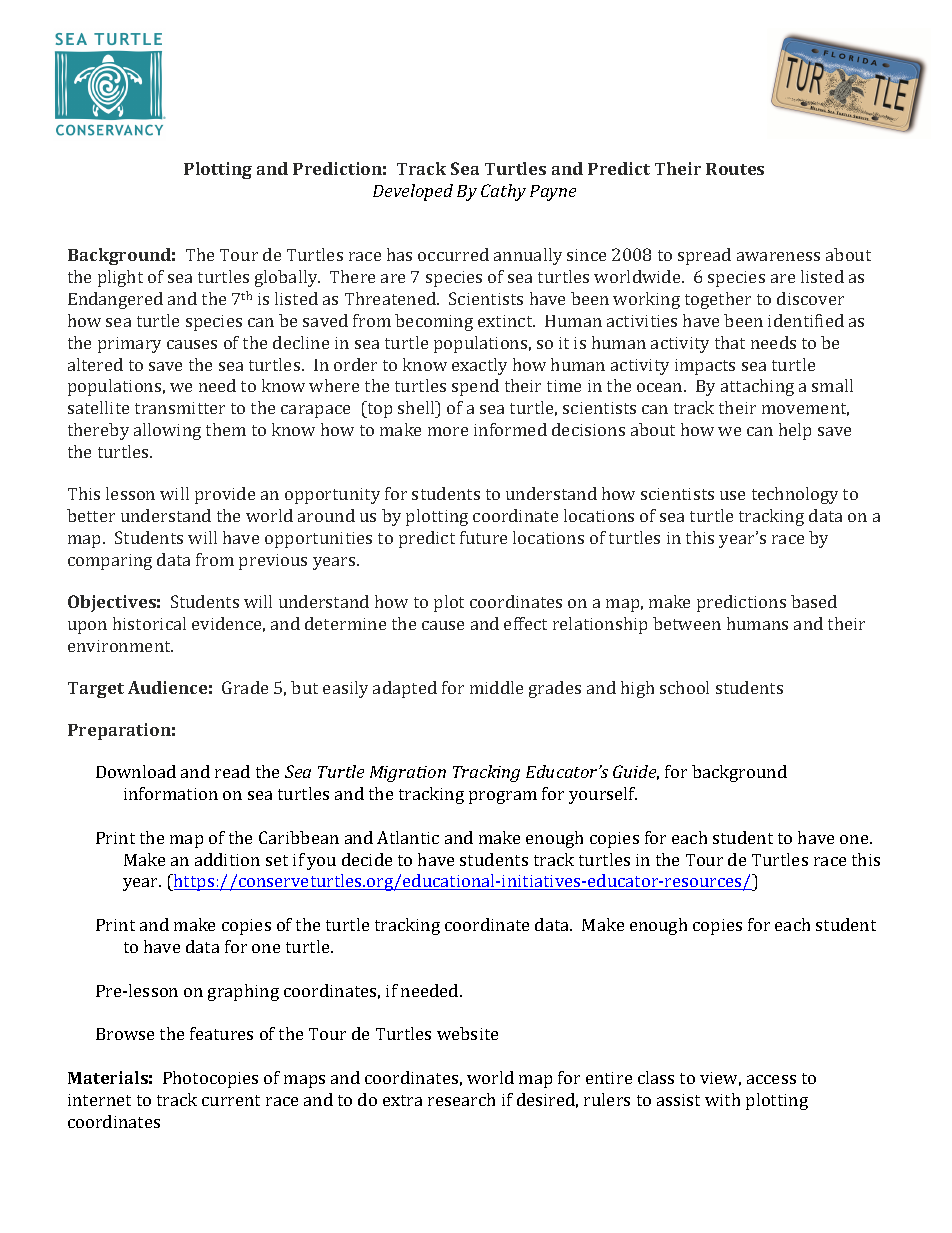  What do you see at coordinates (603, 795) in the screenshot?
I see `yourself` at bounding box center [603, 795].
